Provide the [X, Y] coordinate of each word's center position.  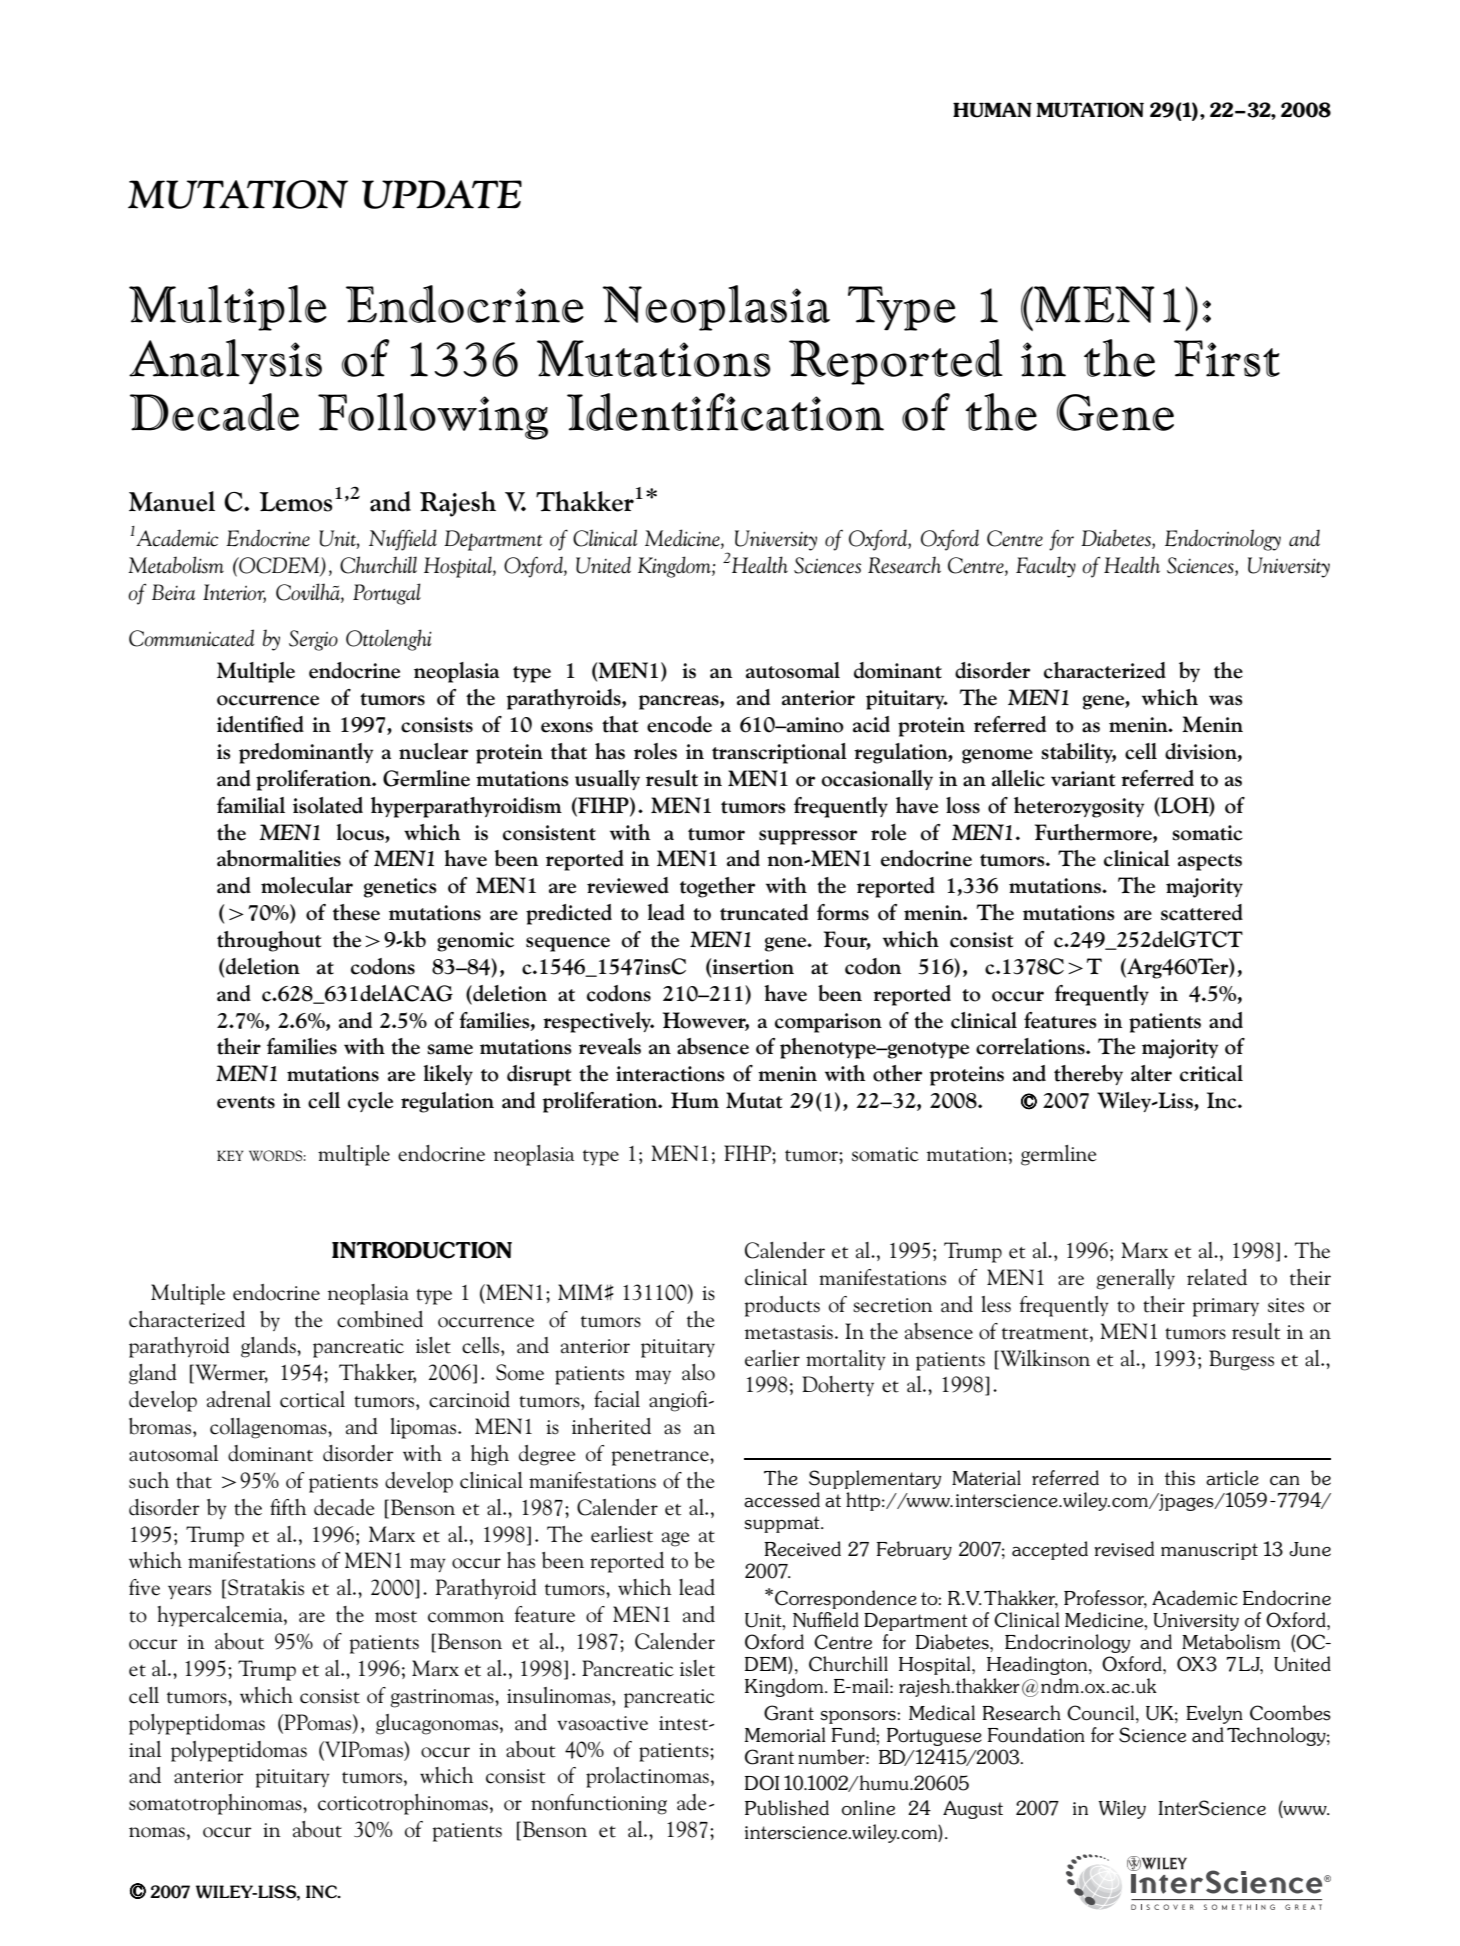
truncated [764, 912]
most [396, 1617]
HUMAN [992, 110]
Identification [725, 412]
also [698, 1372]
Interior [234, 593]
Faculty [1046, 567]
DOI [762, 1783]
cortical [312, 1399]
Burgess [1241, 1360]
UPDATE [442, 194]
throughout [269, 941]
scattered [1202, 912]
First [1227, 358]
